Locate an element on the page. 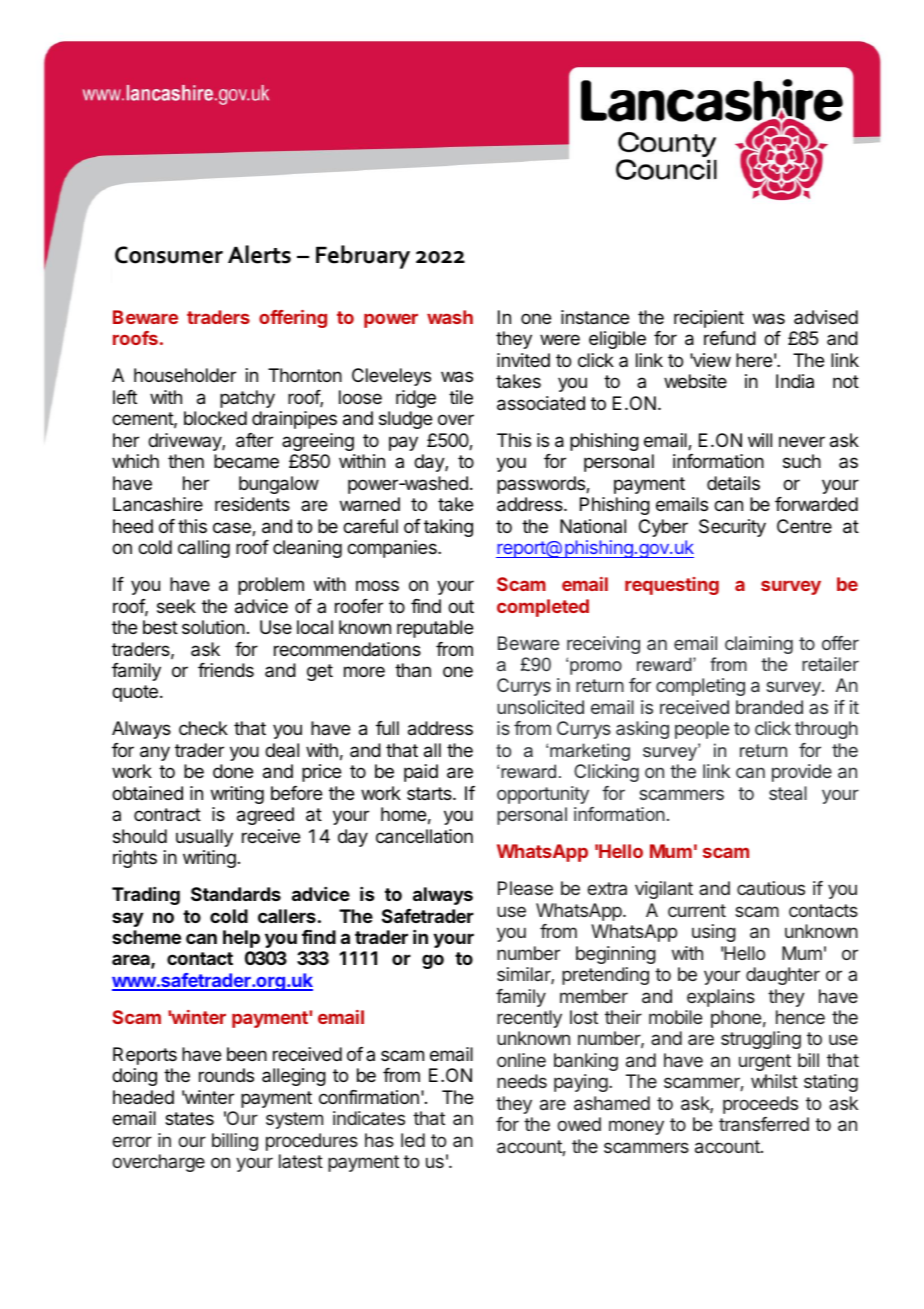 Image resolution: width=924 pixels, height=1309 pixels. were is located at coordinates (560, 339).
